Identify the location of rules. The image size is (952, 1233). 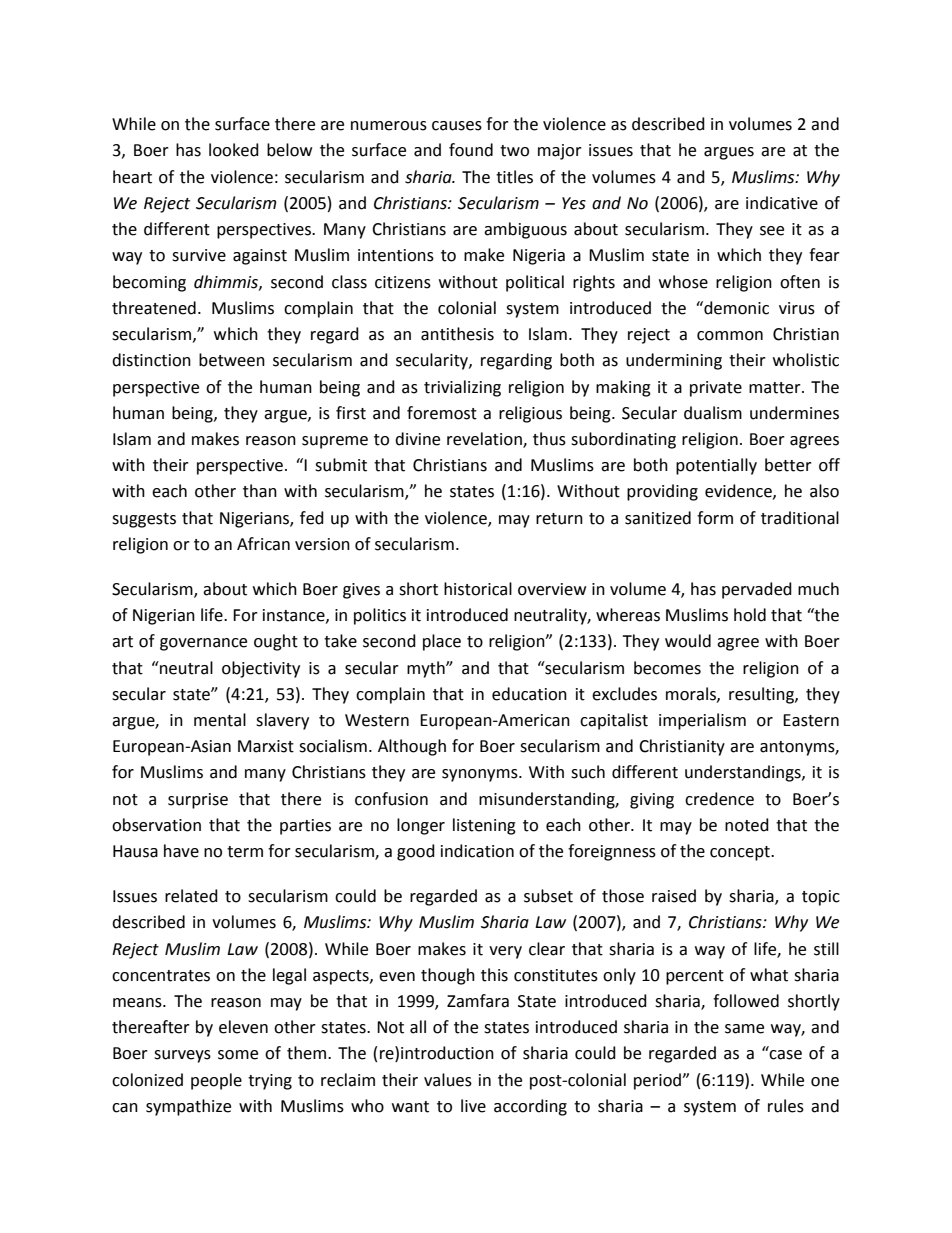
(786, 1106).
